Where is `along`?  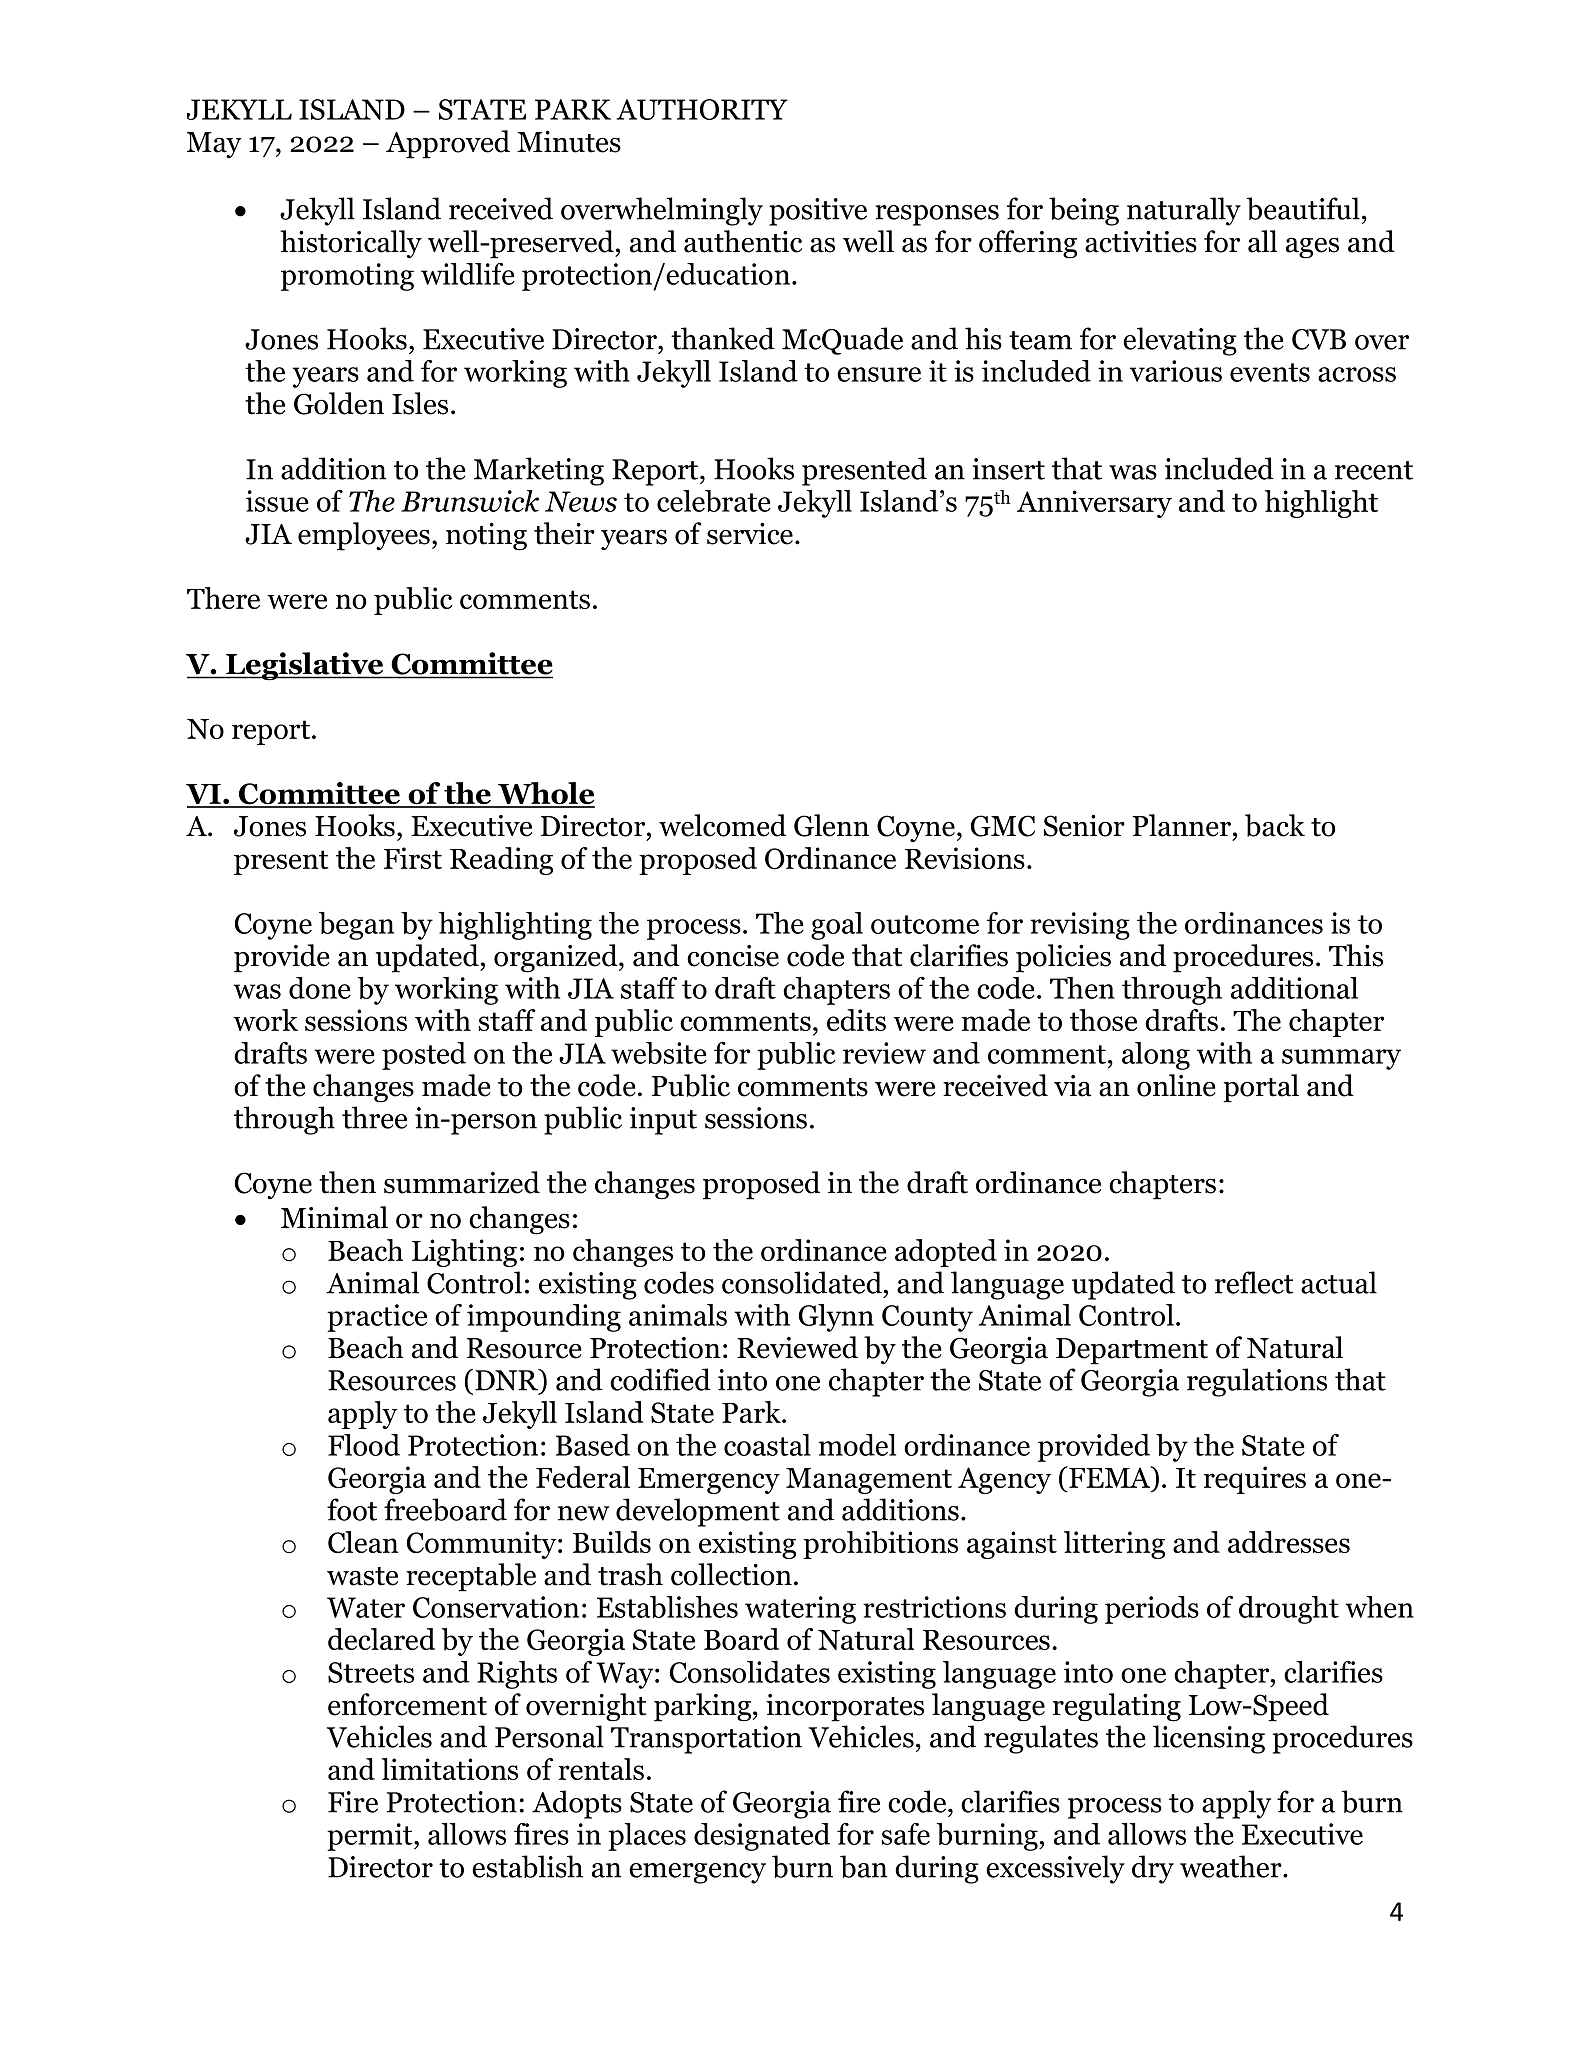
along is located at coordinates (1156, 1056).
